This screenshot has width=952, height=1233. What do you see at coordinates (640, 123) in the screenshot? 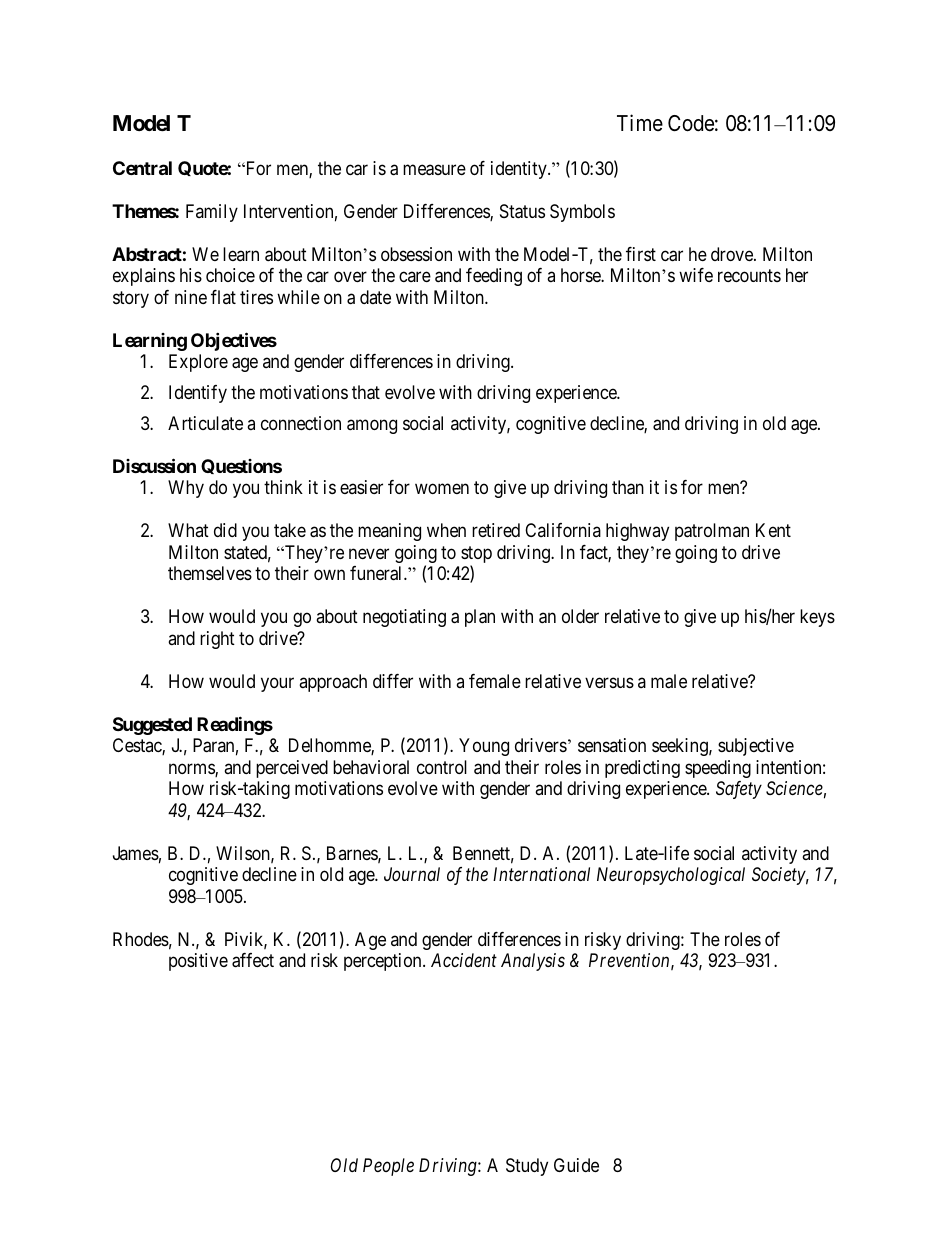
I see `Time` at bounding box center [640, 123].
